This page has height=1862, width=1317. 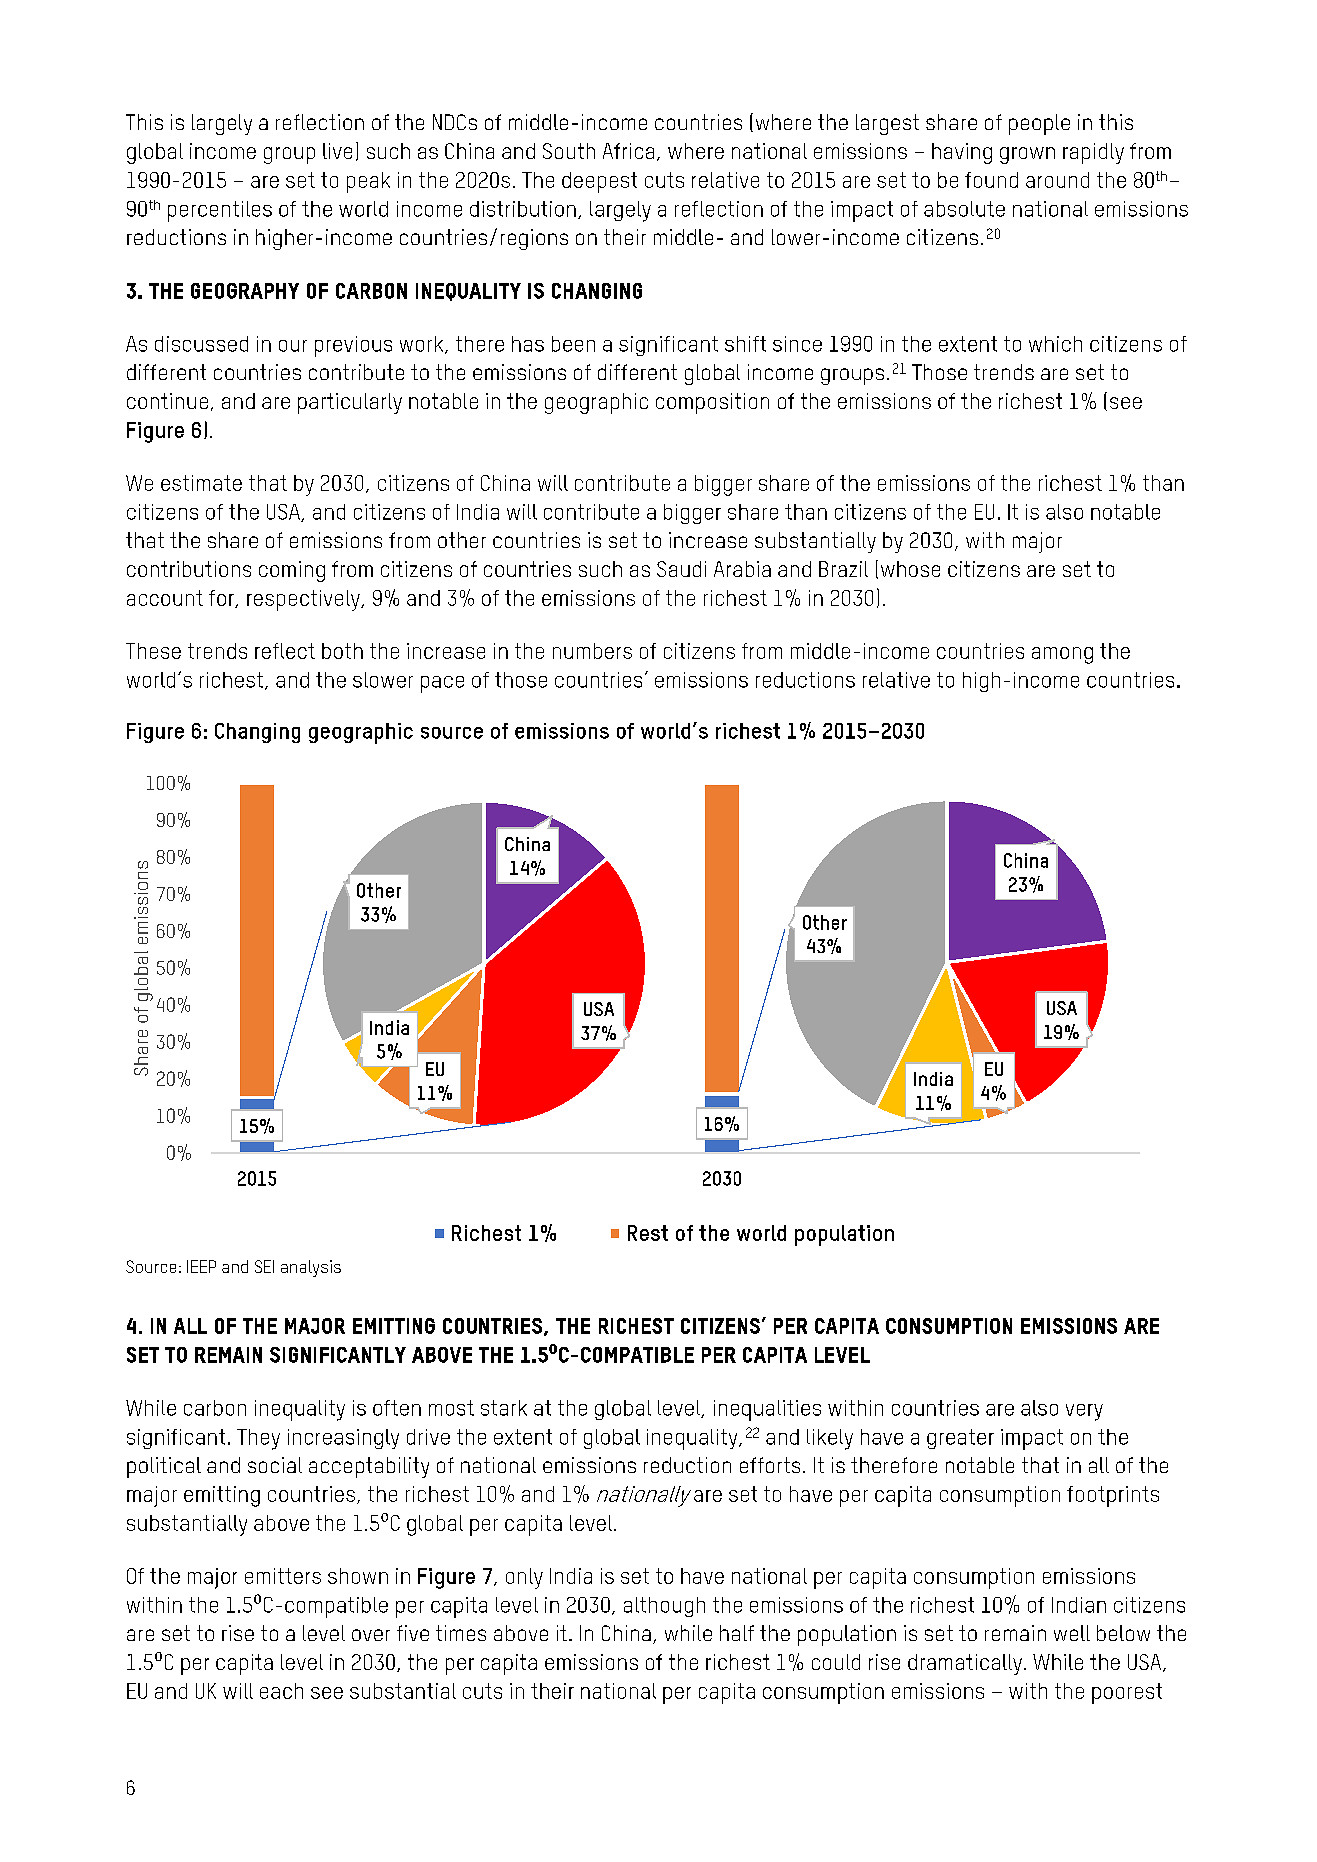 What do you see at coordinates (220, 211) in the page?
I see `percentiles` at bounding box center [220, 211].
